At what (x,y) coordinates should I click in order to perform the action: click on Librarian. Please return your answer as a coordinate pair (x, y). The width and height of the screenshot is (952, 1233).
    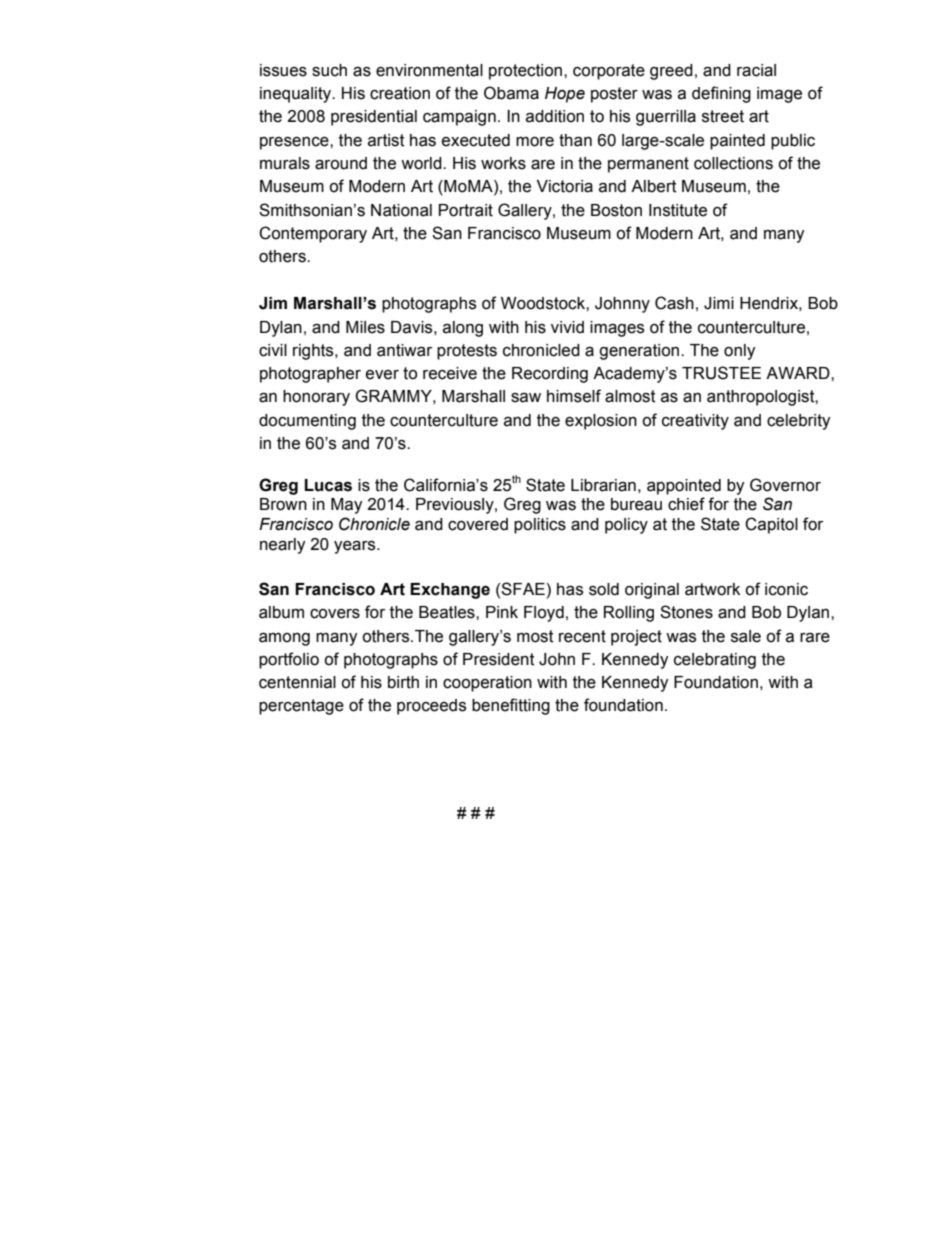
    Looking at the image, I should click on (603, 485).
